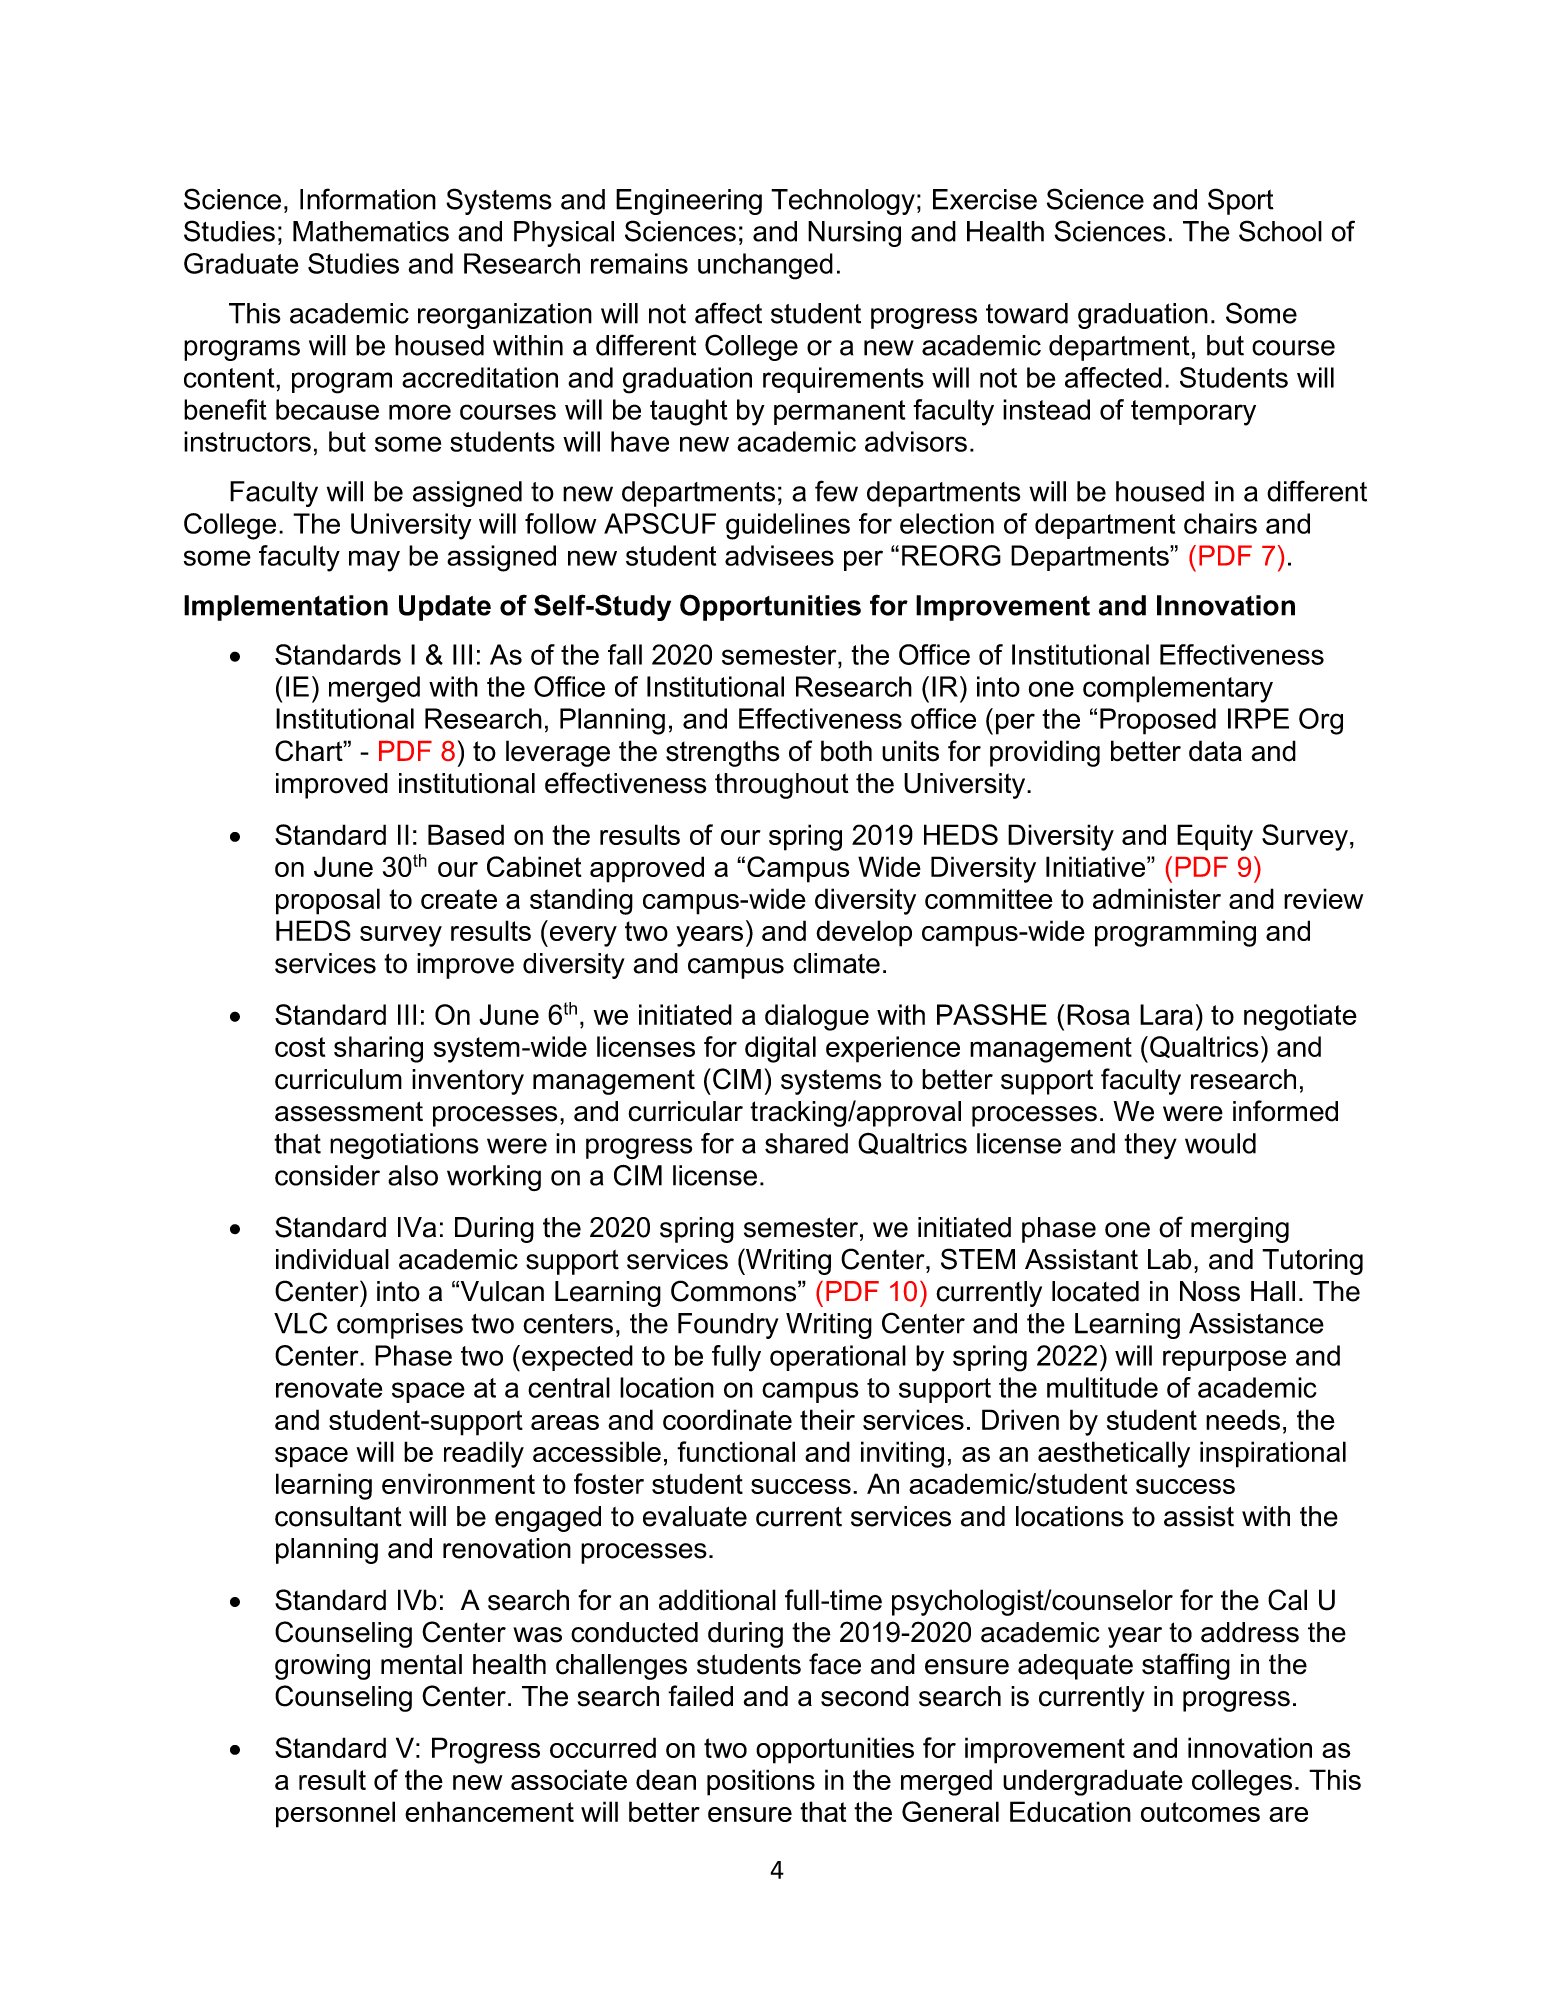 This screenshot has width=1554, height=2012. I want to click on proposal, so click(328, 901).
